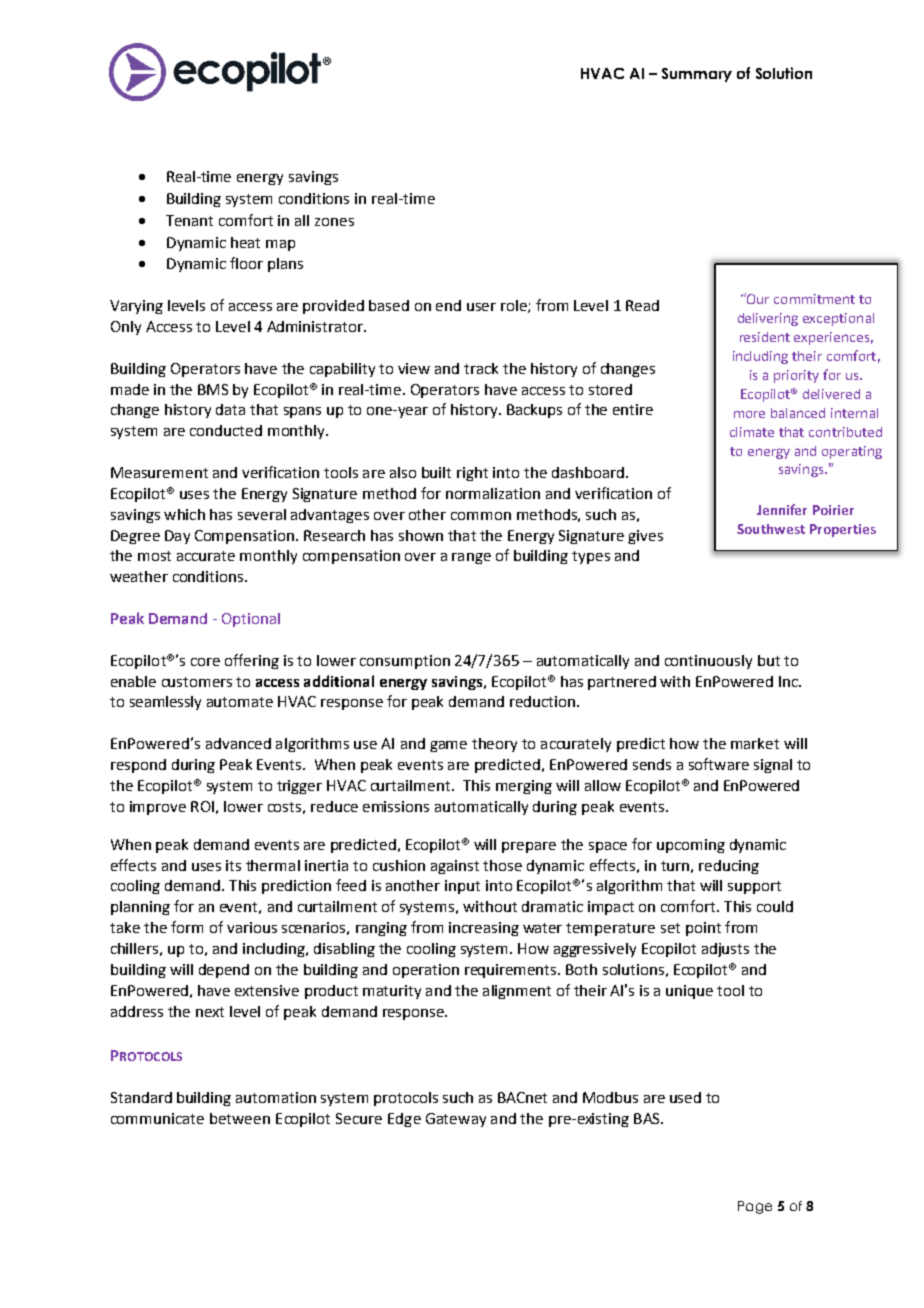  I want to click on BMS, so click(213, 389).
